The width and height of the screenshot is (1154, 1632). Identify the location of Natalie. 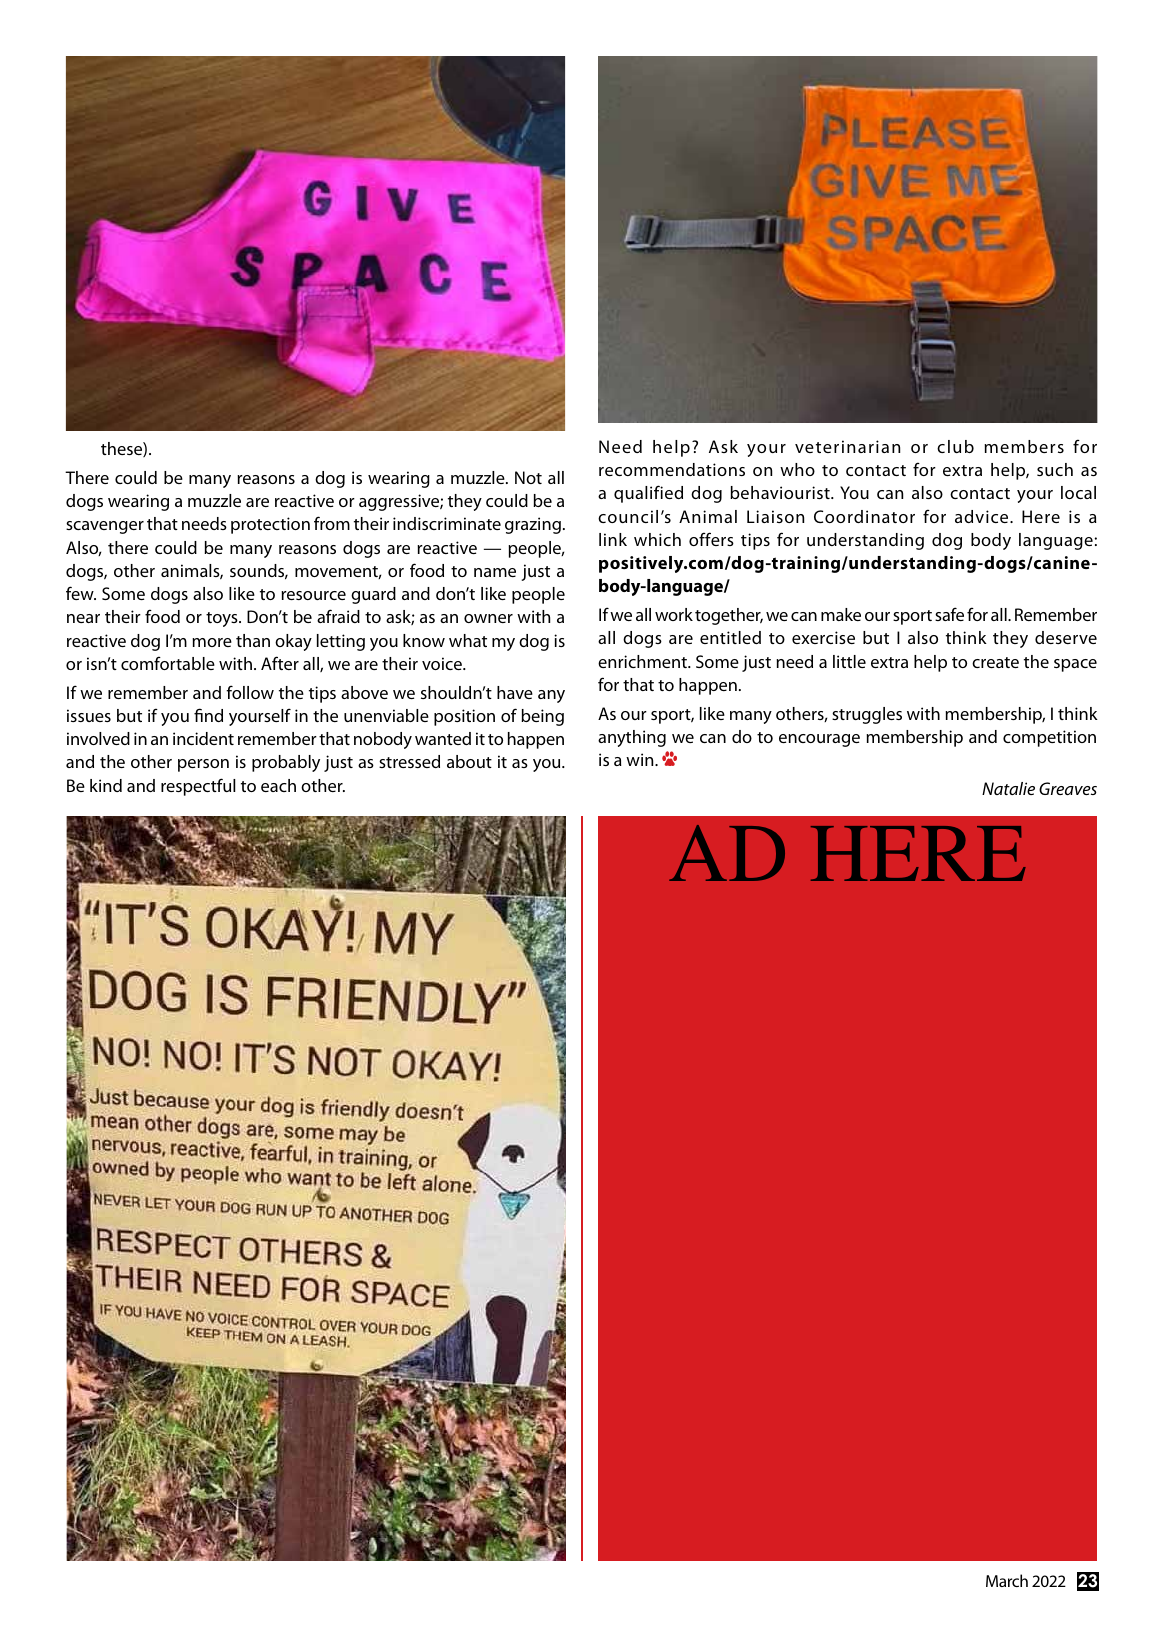
(1008, 788).
